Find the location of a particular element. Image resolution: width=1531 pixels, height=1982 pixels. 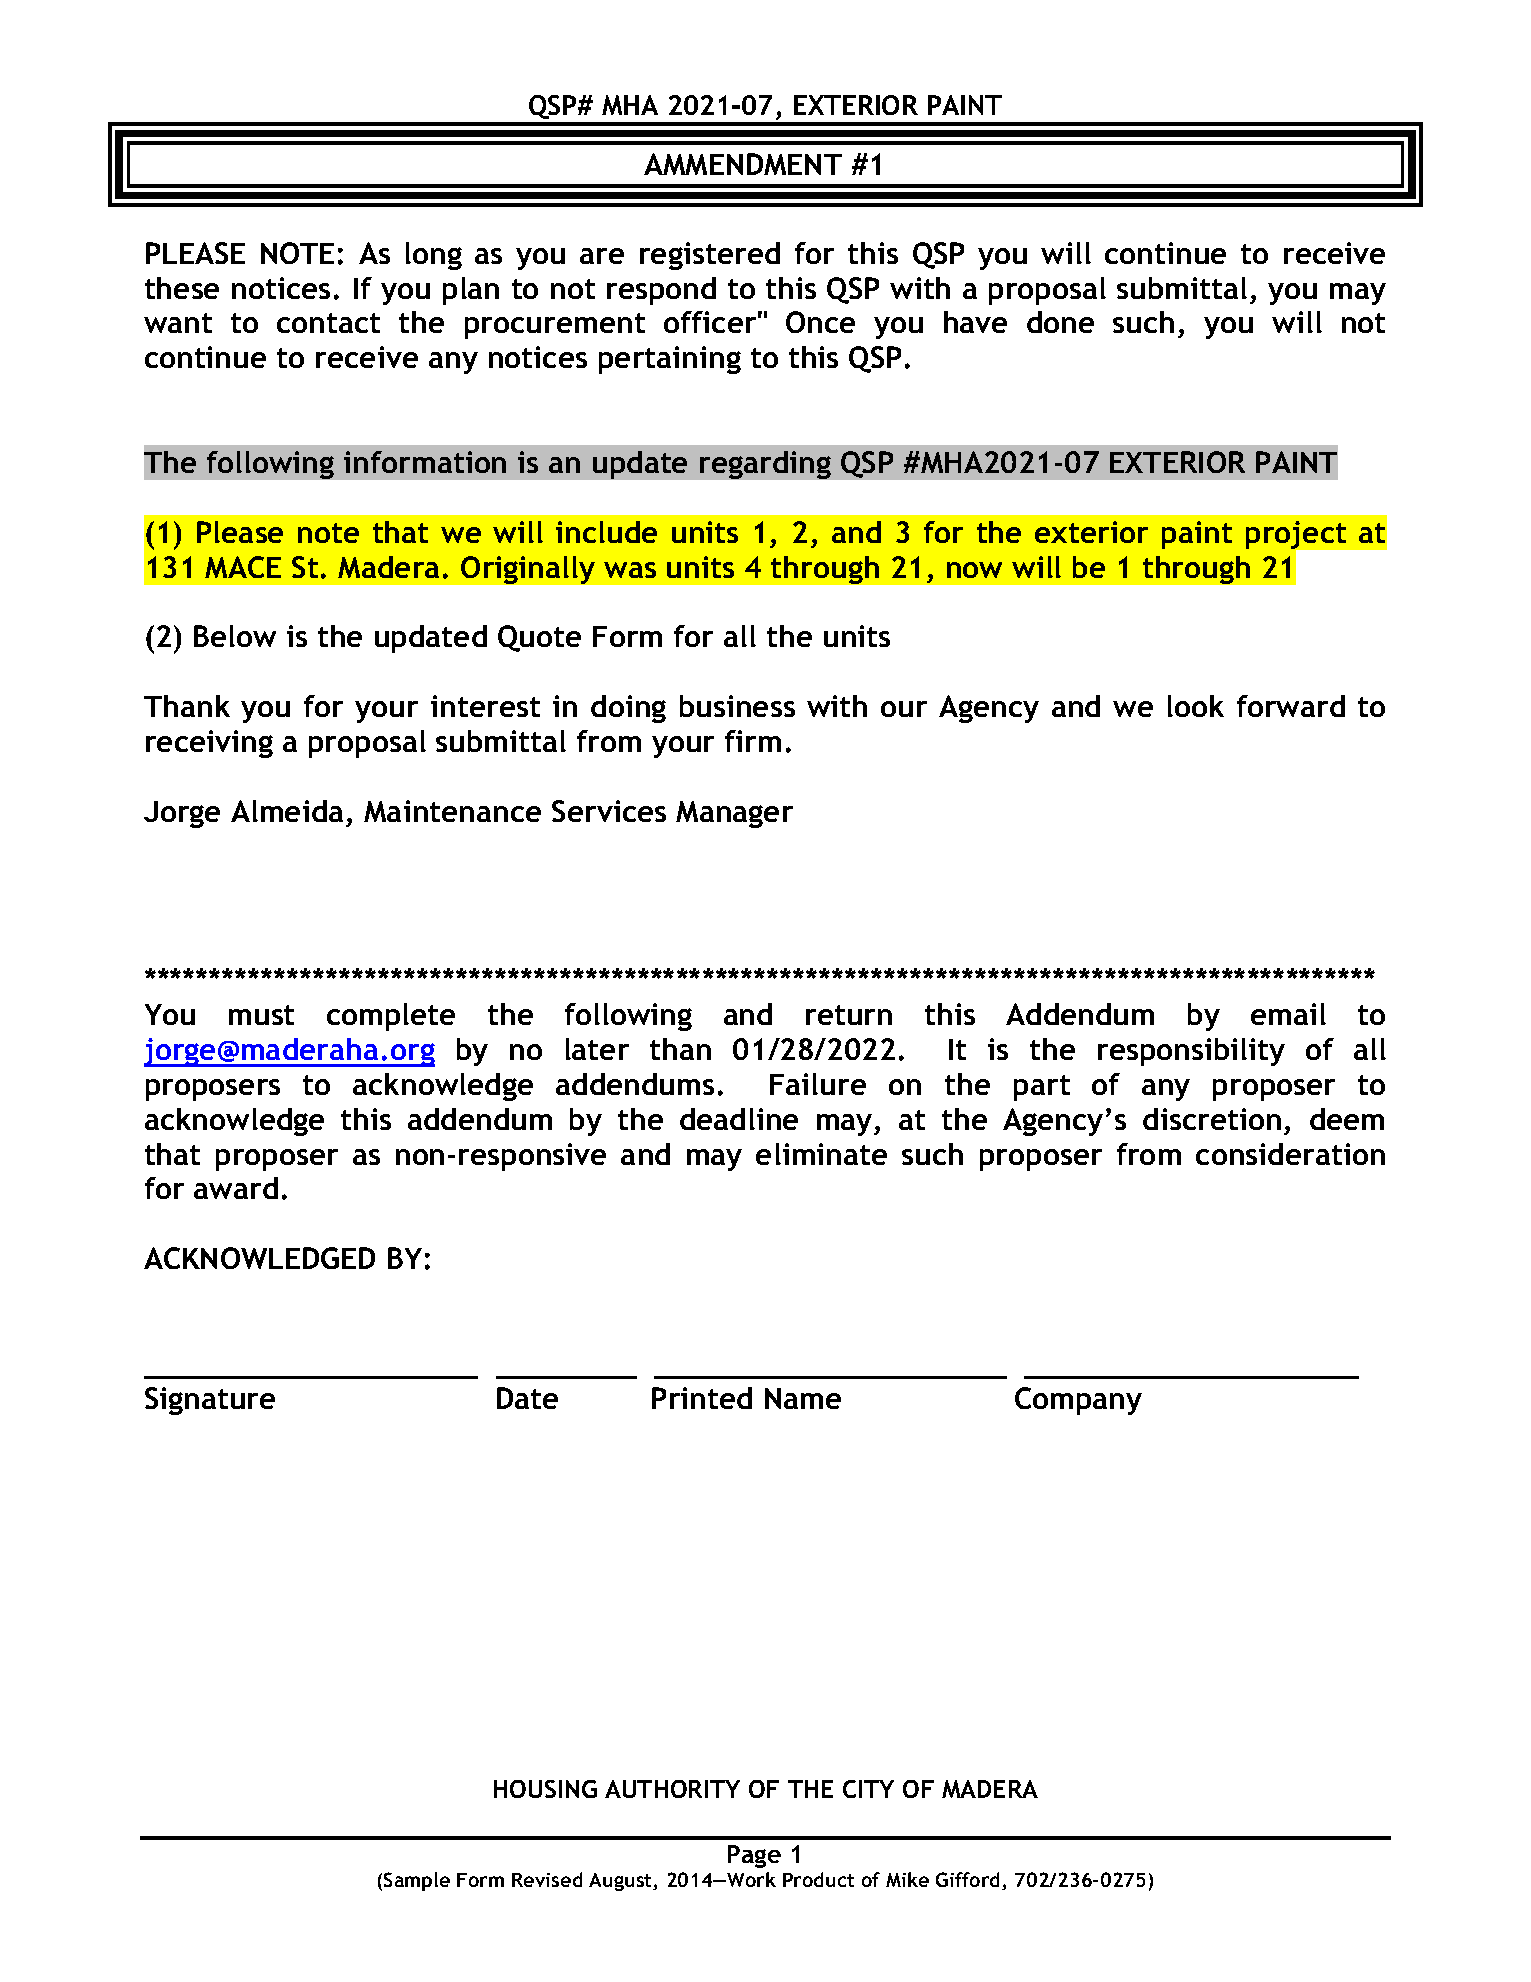

Page is located at coordinates (754, 1856).
